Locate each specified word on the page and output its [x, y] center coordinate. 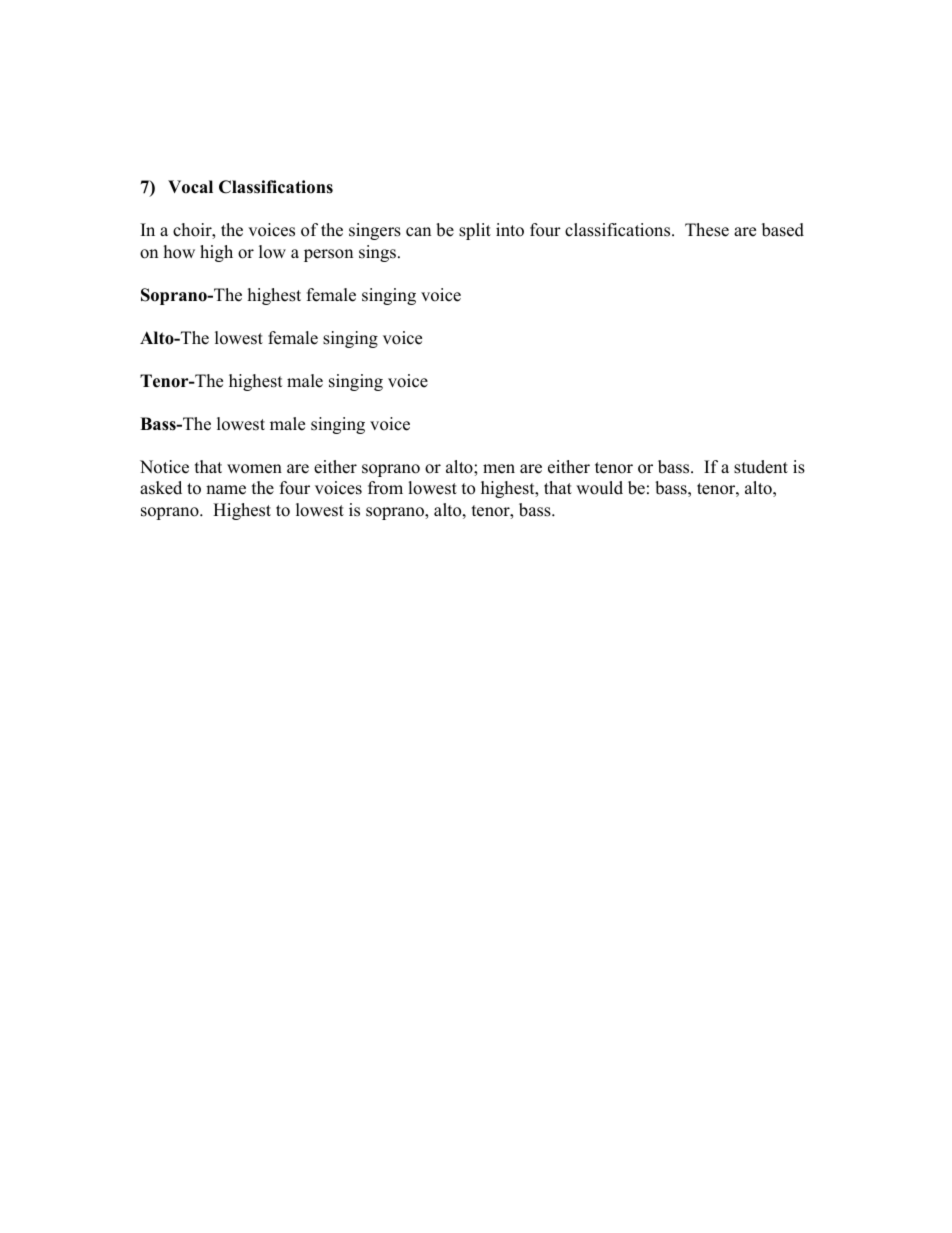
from [385, 488]
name [226, 490]
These [707, 230]
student [761, 467]
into [510, 230]
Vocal [190, 187]
